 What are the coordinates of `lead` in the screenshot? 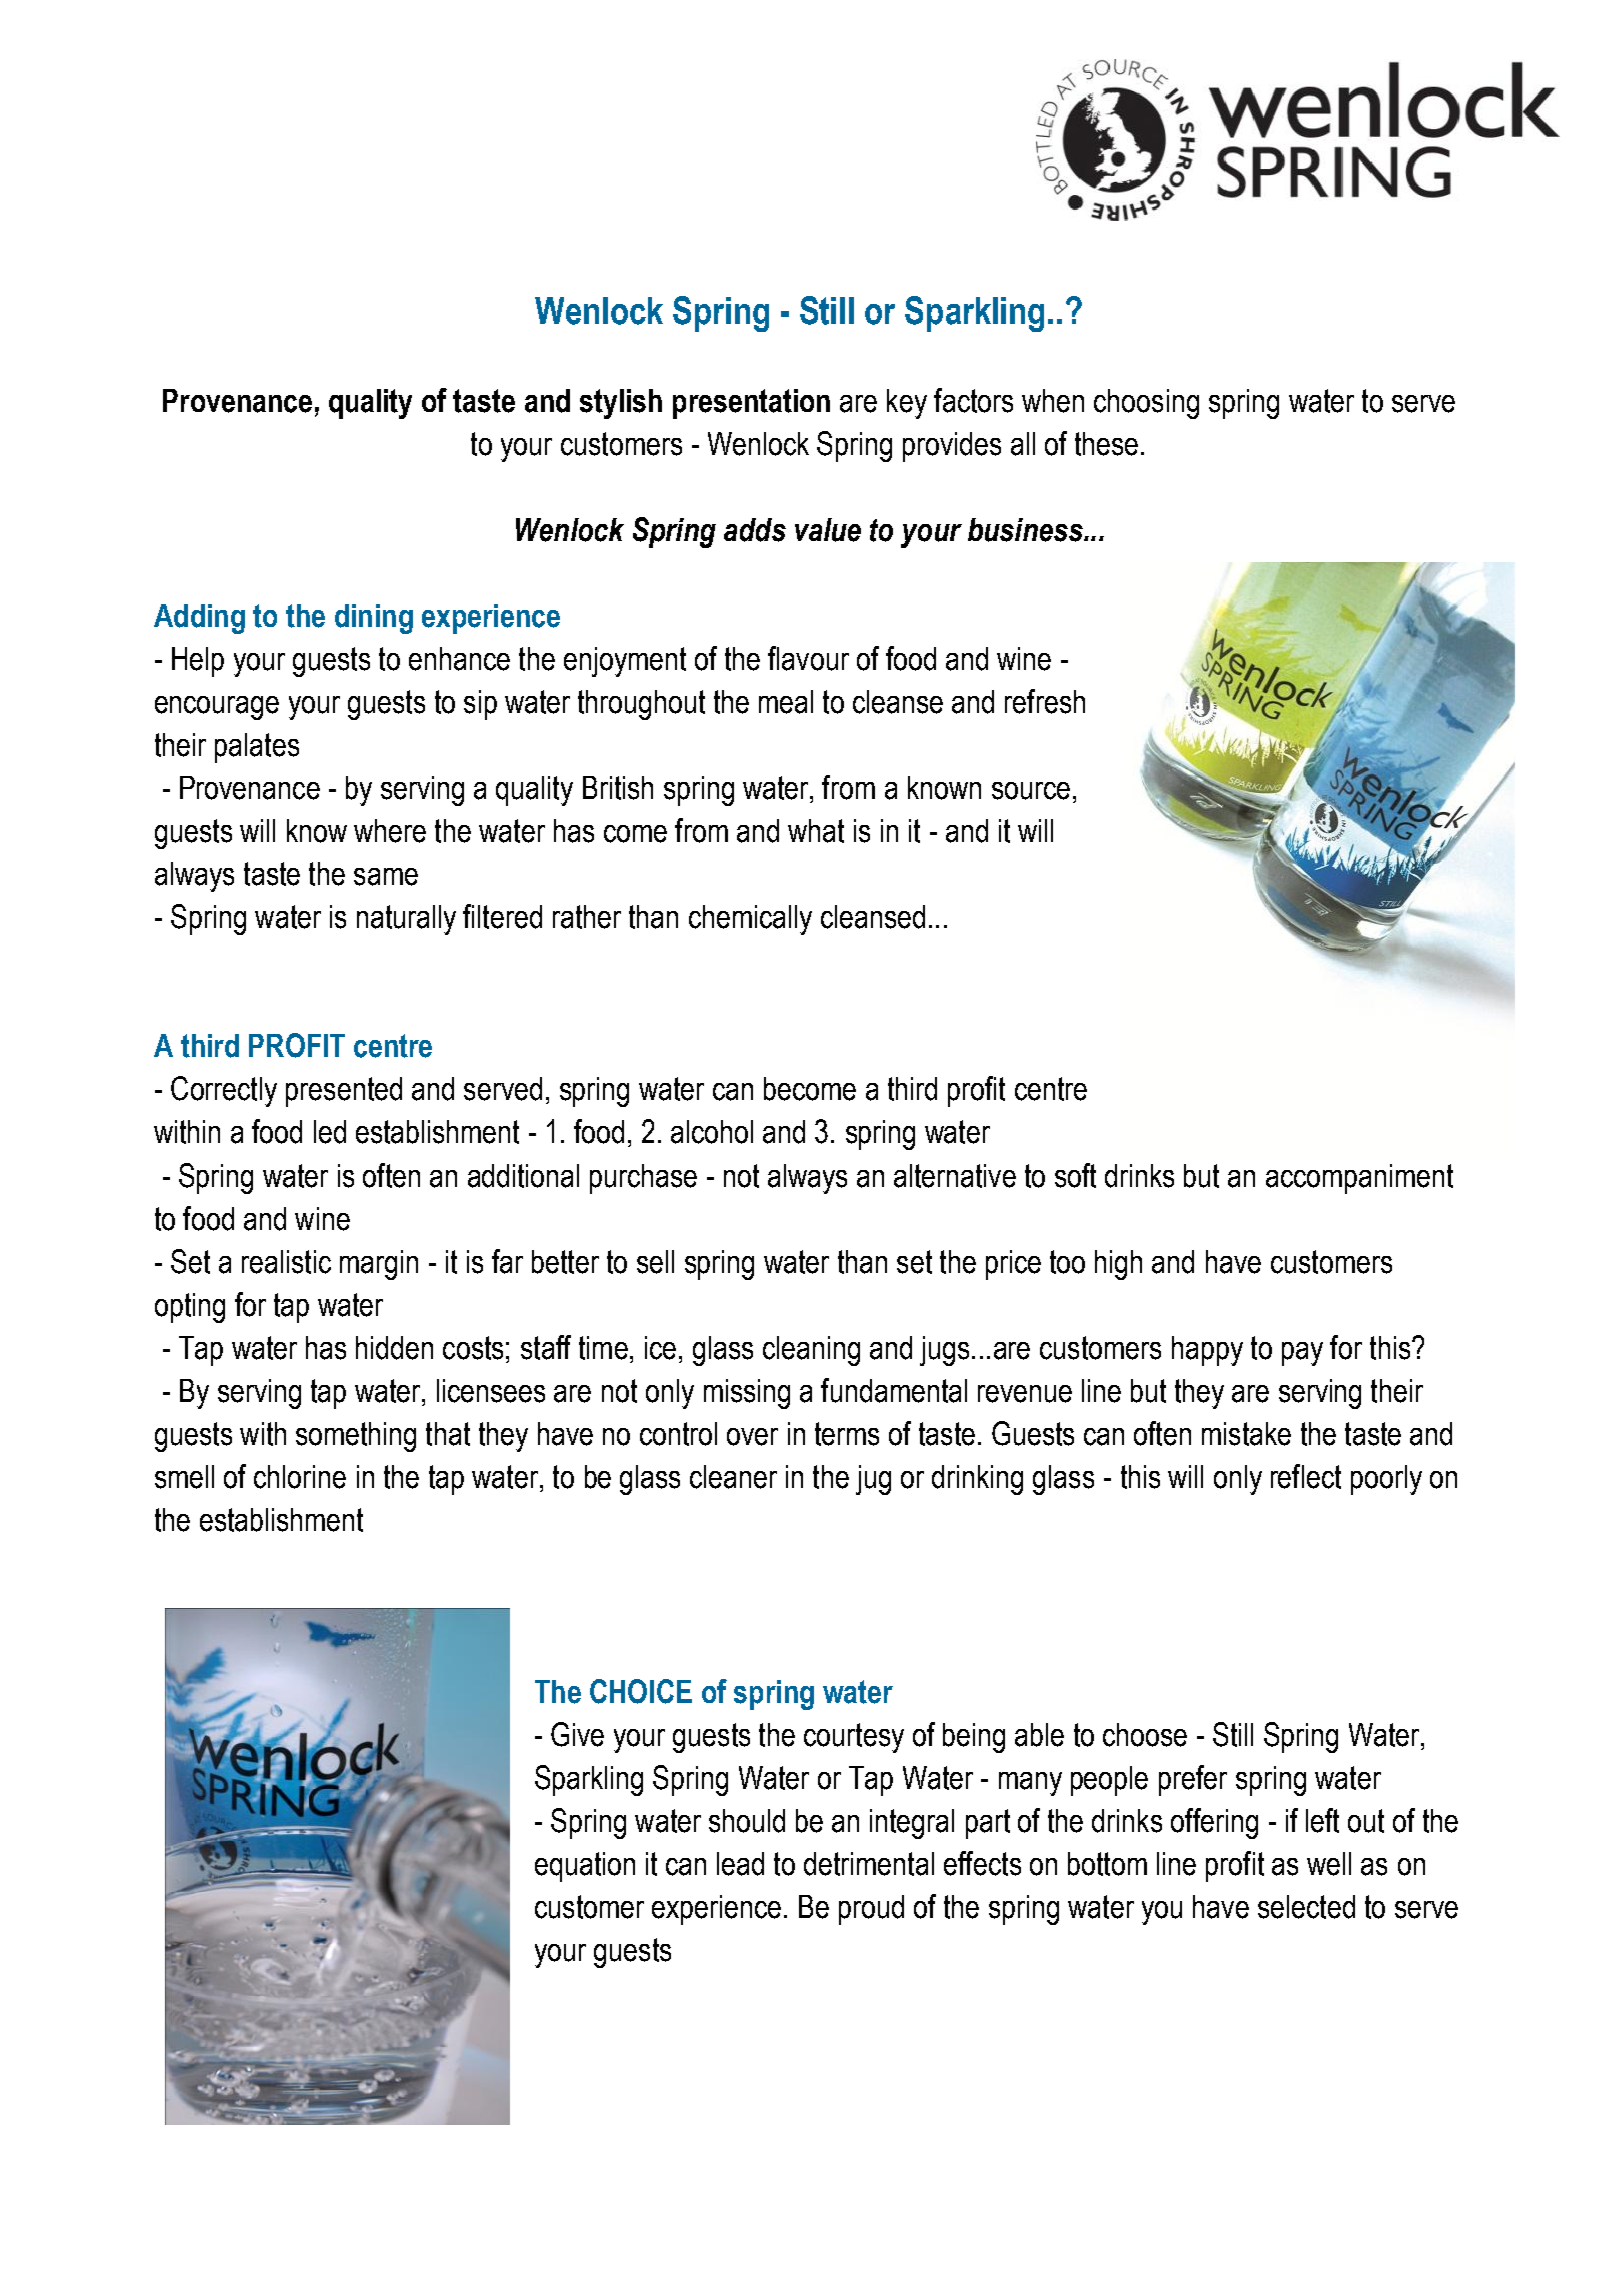 It's located at (740, 1864).
